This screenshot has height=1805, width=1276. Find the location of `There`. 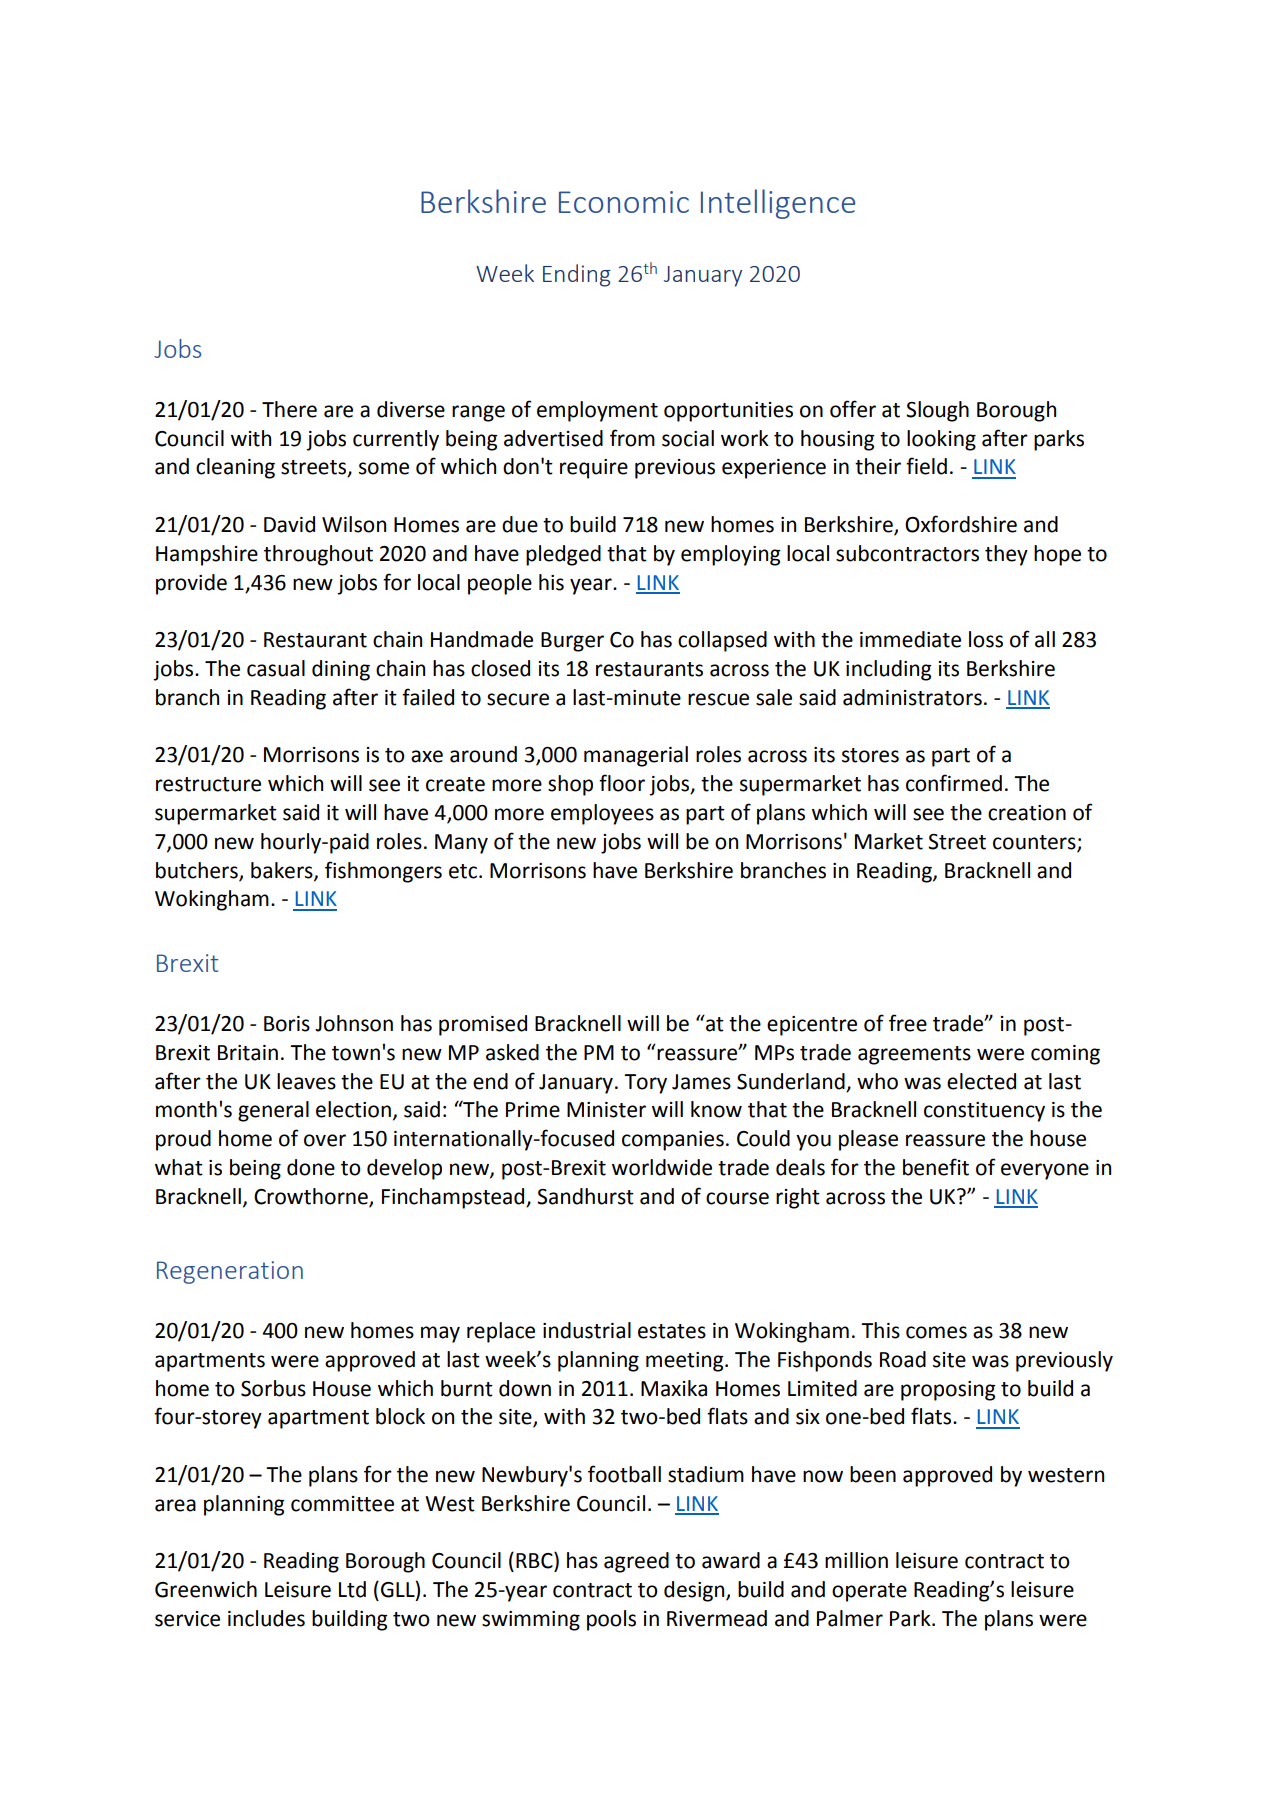

There is located at coordinates (289, 409).
